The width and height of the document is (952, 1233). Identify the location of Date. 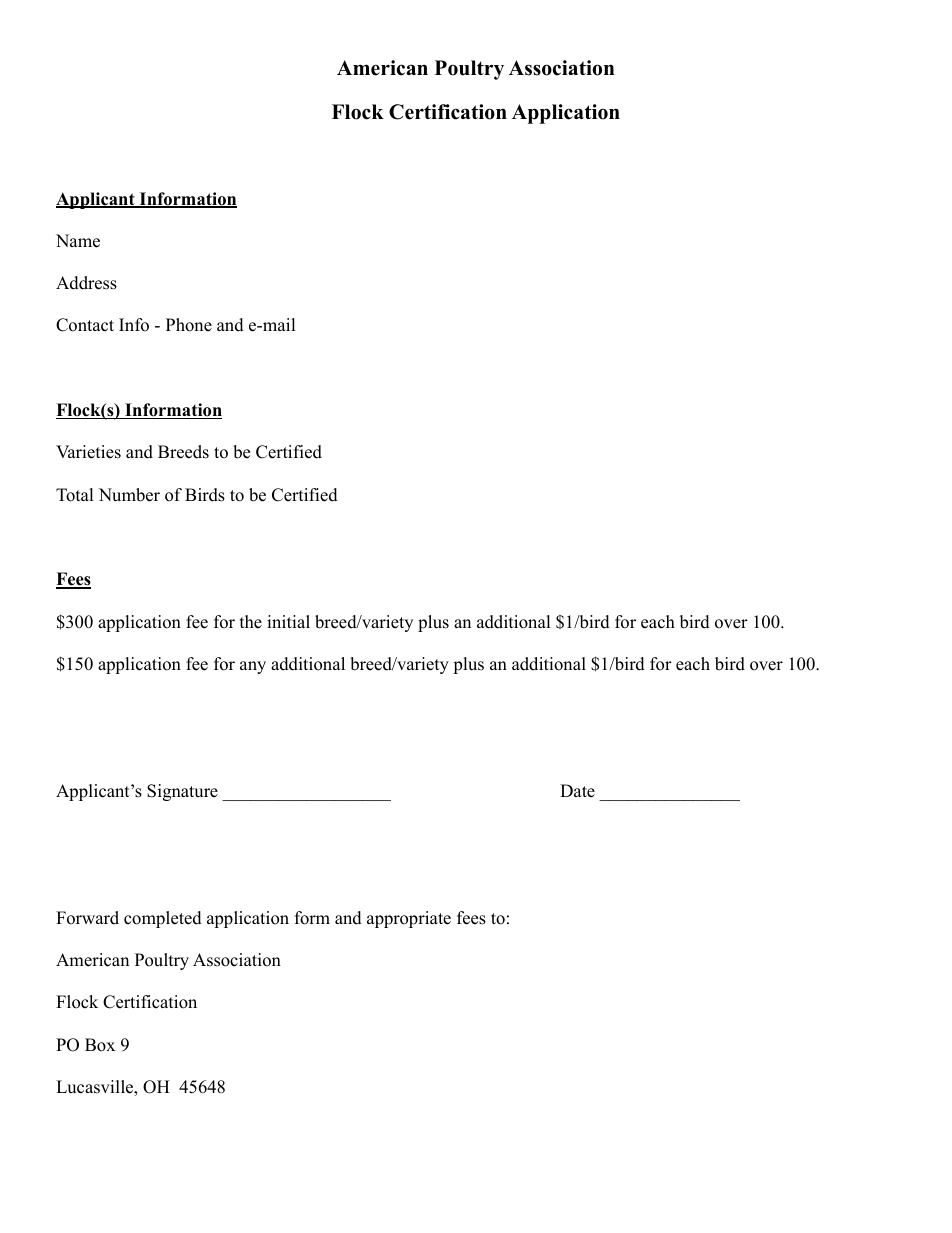
(577, 791).
